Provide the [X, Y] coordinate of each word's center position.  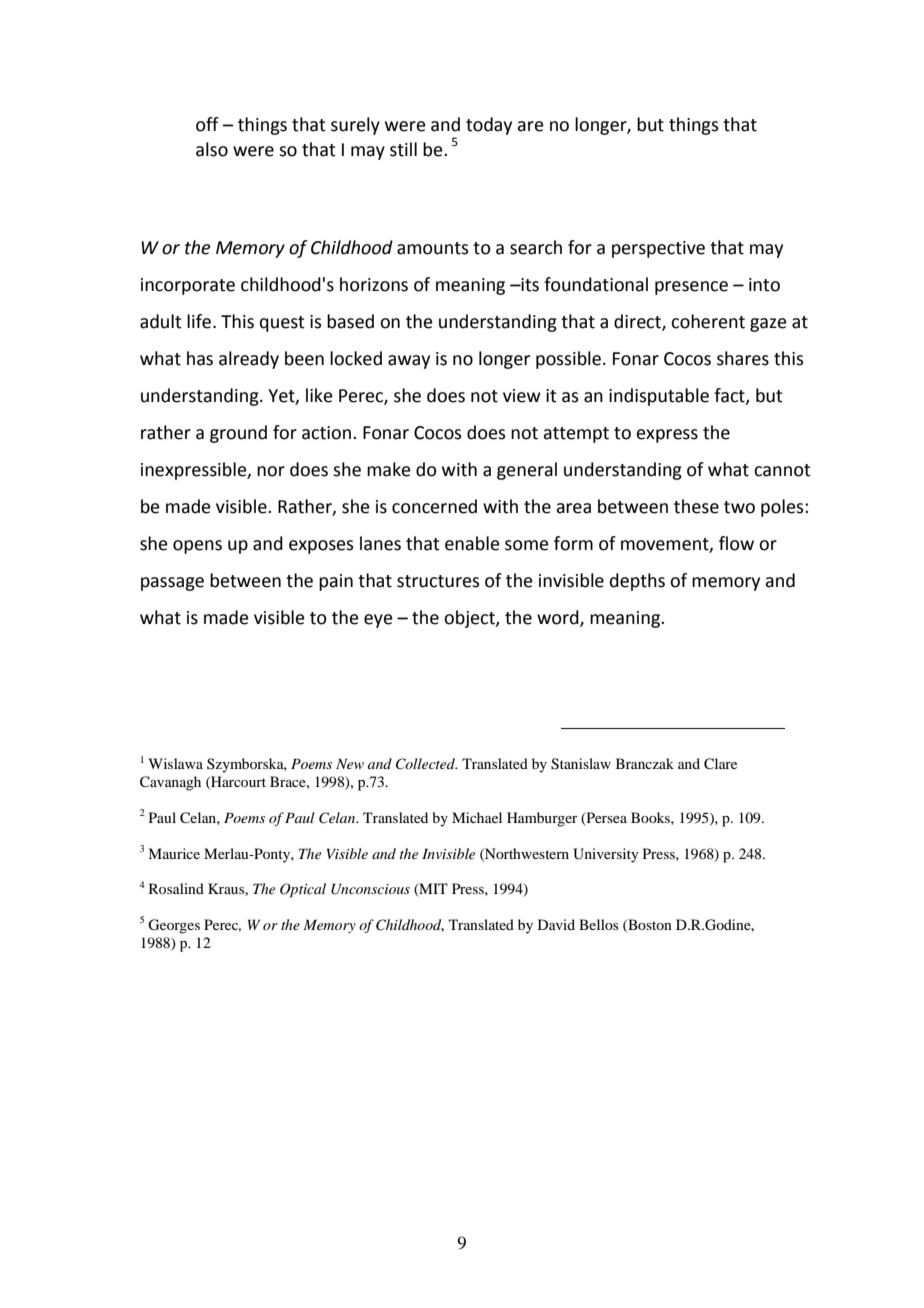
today [489, 126]
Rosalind [176, 888]
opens [197, 547]
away [409, 362]
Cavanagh [170, 783]
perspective [658, 249]
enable [472, 543]
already [249, 360]
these [696, 506]
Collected [426, 764]
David [556, 924]
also [212, 149]
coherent [708, 321]
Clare [720, 764]
